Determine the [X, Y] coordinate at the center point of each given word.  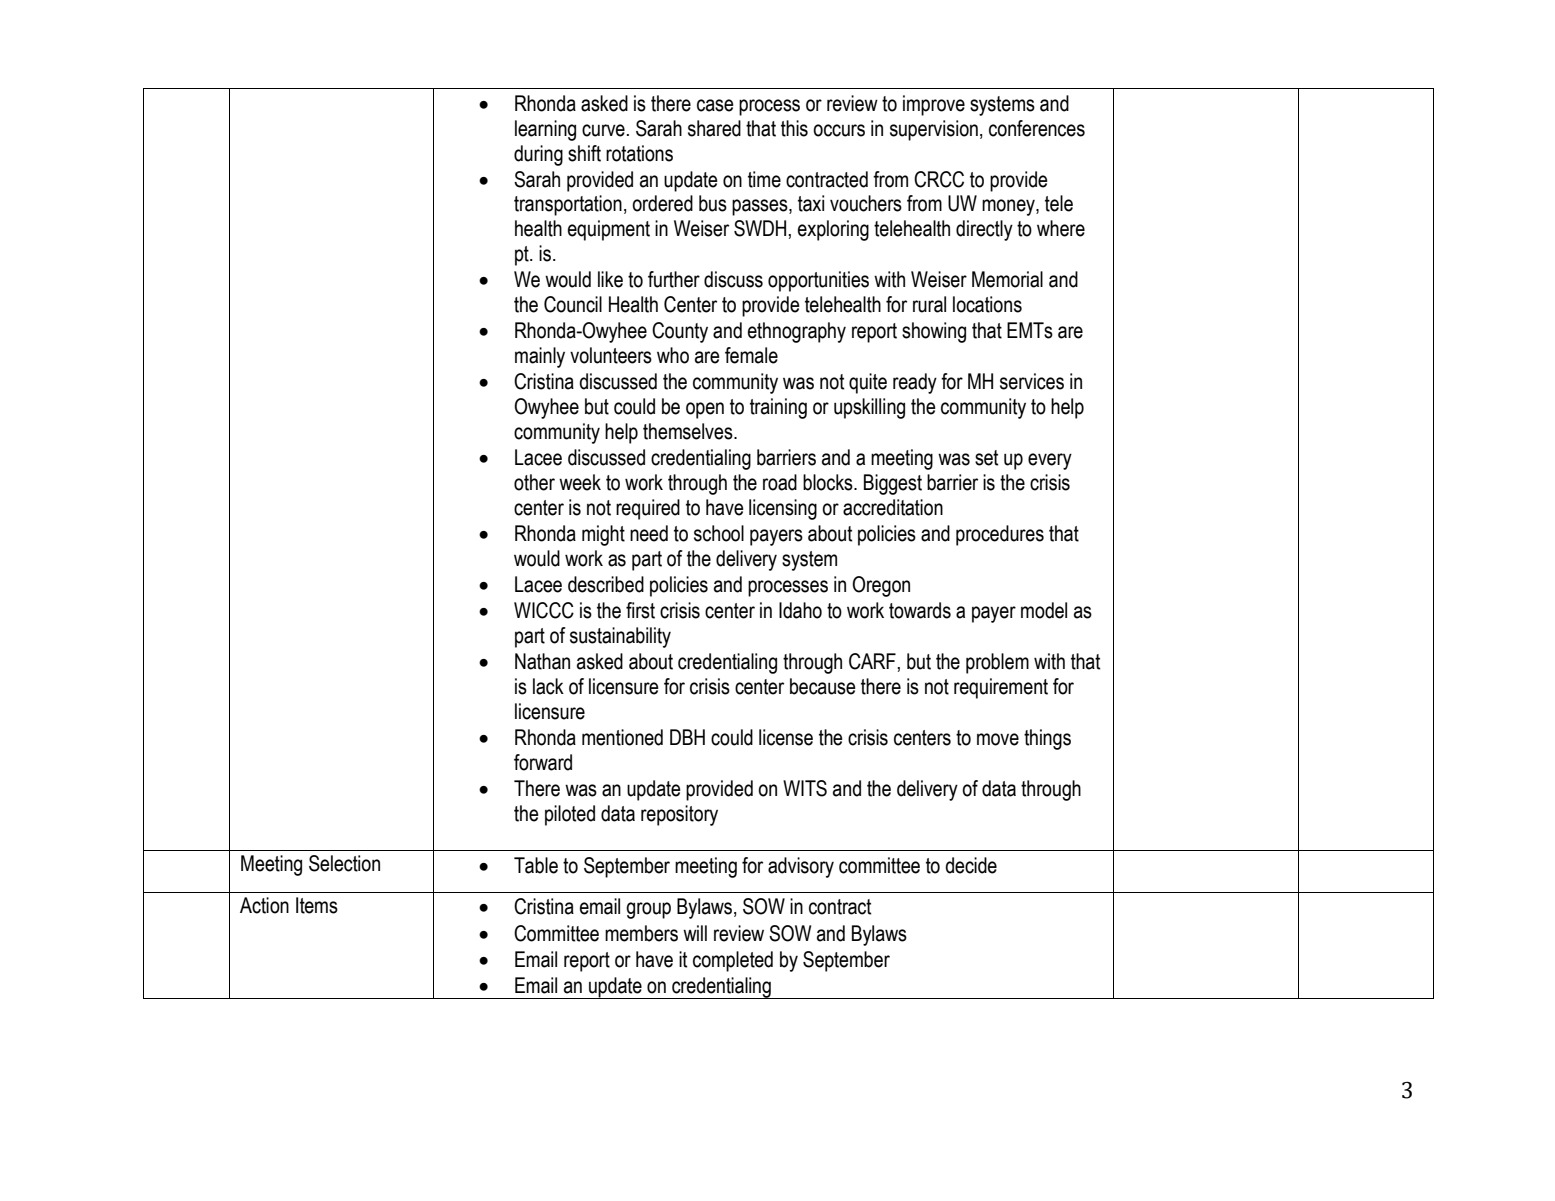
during [538, 155]
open [705, 410]
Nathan [542, 661]
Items [317, 905]
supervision [934, 130]
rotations [639, 153]
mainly [540, 357]
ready [915, 383]
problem [997, 663]
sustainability [620, 637]
